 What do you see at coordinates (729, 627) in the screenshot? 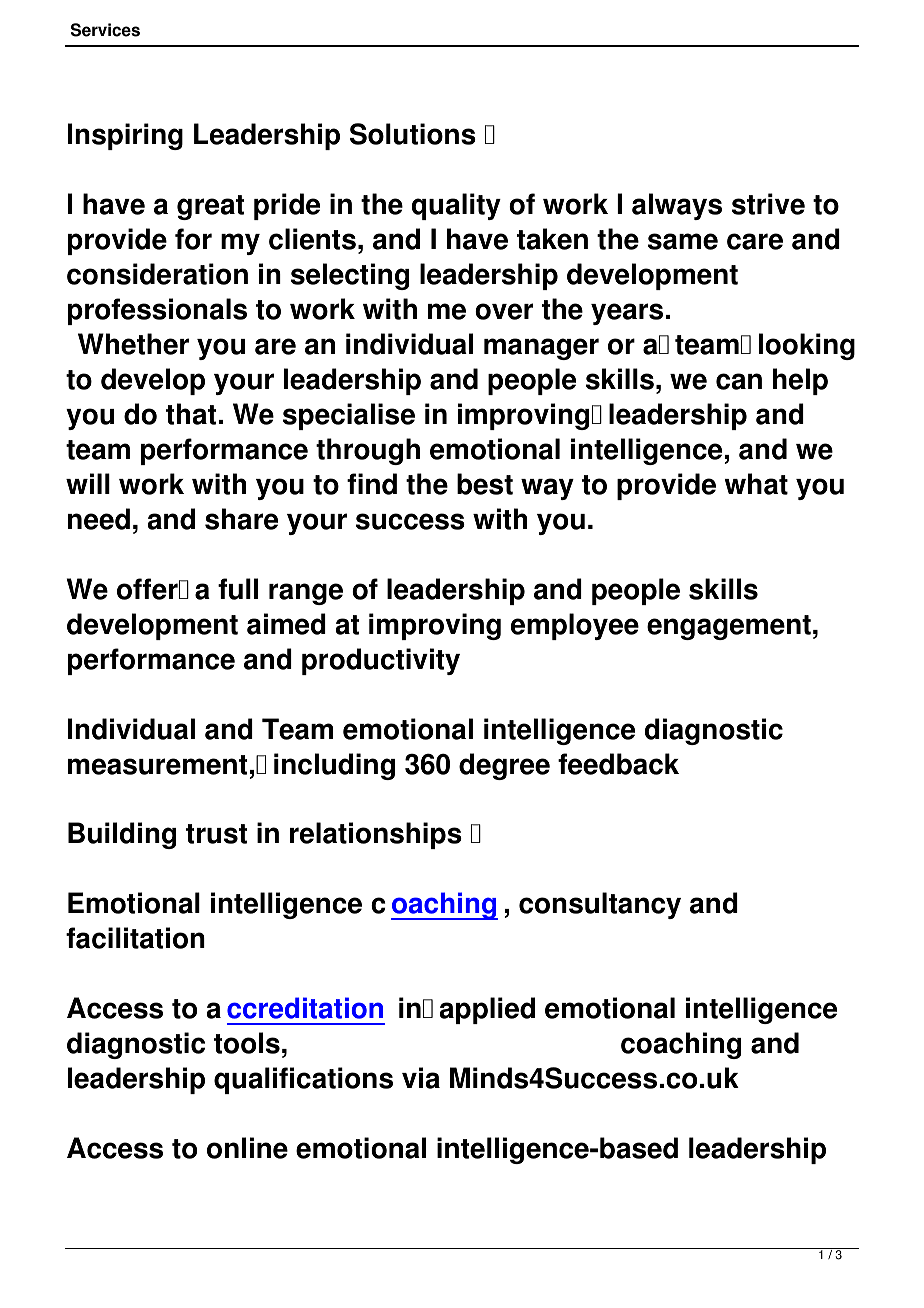
I see `engagement` at bounding box center [729, 627].
